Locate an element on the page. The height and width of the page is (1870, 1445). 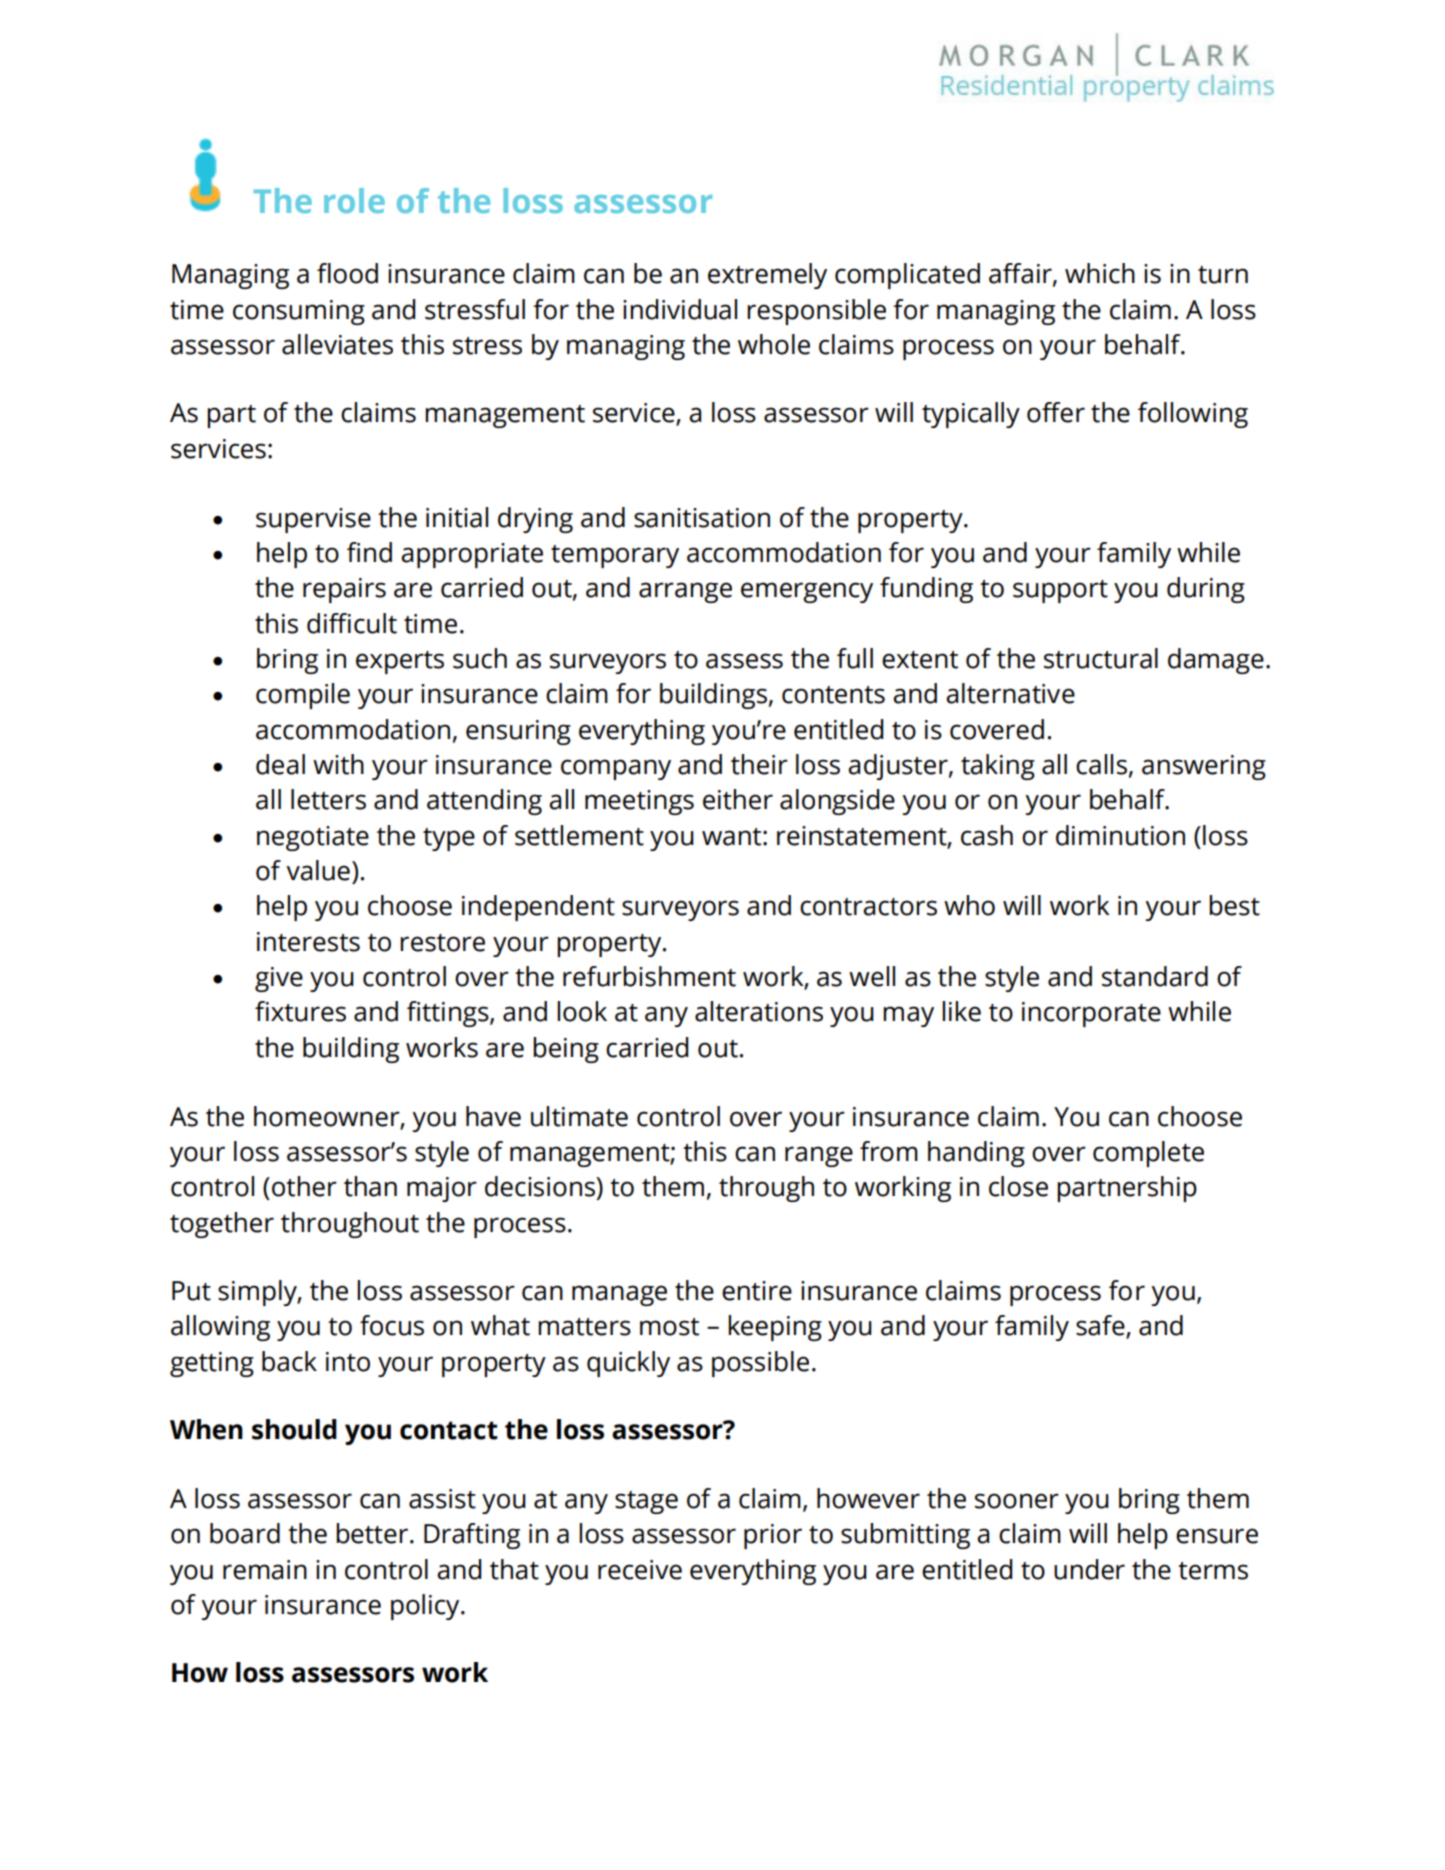
value is located at coordinates (318, 870).
